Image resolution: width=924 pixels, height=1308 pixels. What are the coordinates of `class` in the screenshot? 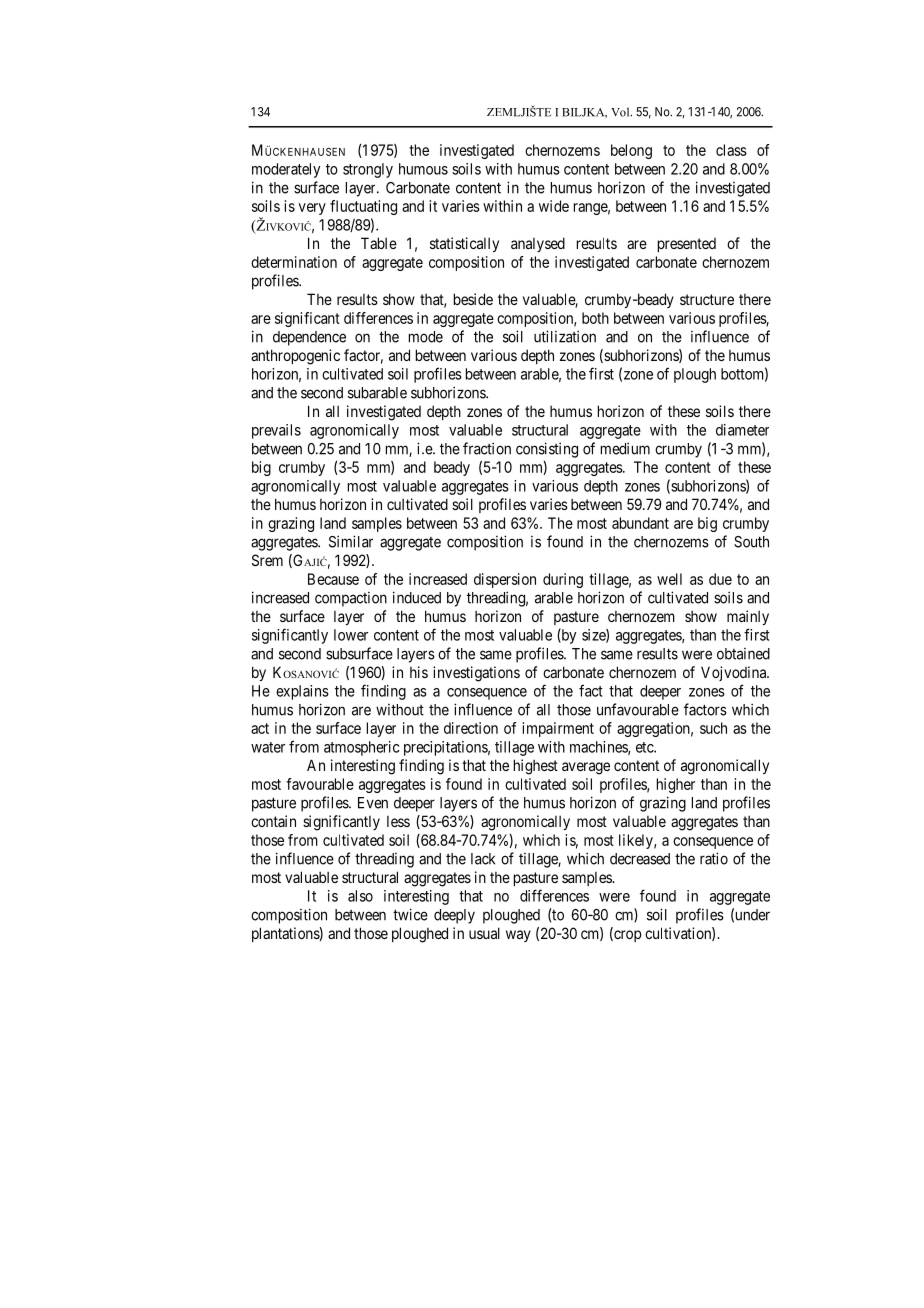 It's located at (731, 150).
